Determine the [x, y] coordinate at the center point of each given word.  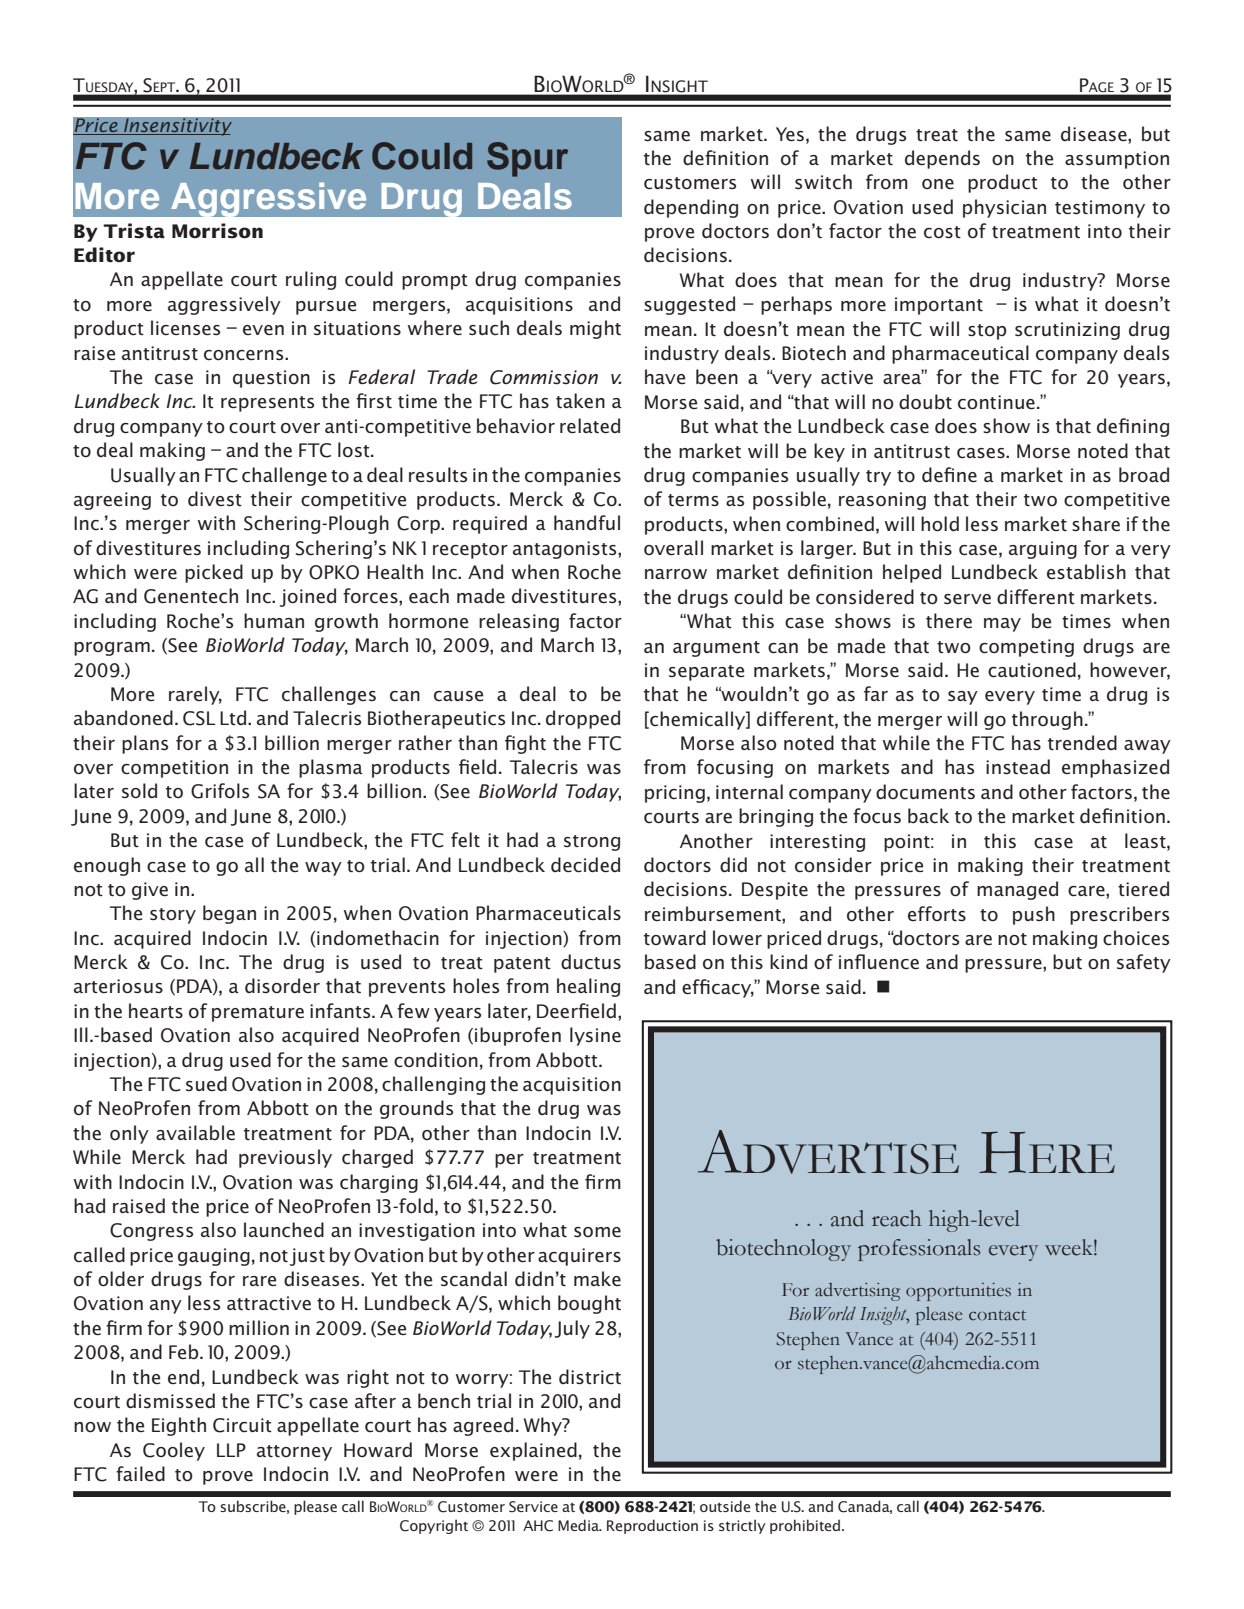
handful [587, 522]
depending [691, 208]
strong [592, 843]
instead [1018, 767]
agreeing [112, 501]
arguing [1043, 550]
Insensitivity [177, 127]
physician [1004, 208]
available [195, 1133]
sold [139, 790]
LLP [231, 1450]
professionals [919, 1250]
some [597, 1232]
